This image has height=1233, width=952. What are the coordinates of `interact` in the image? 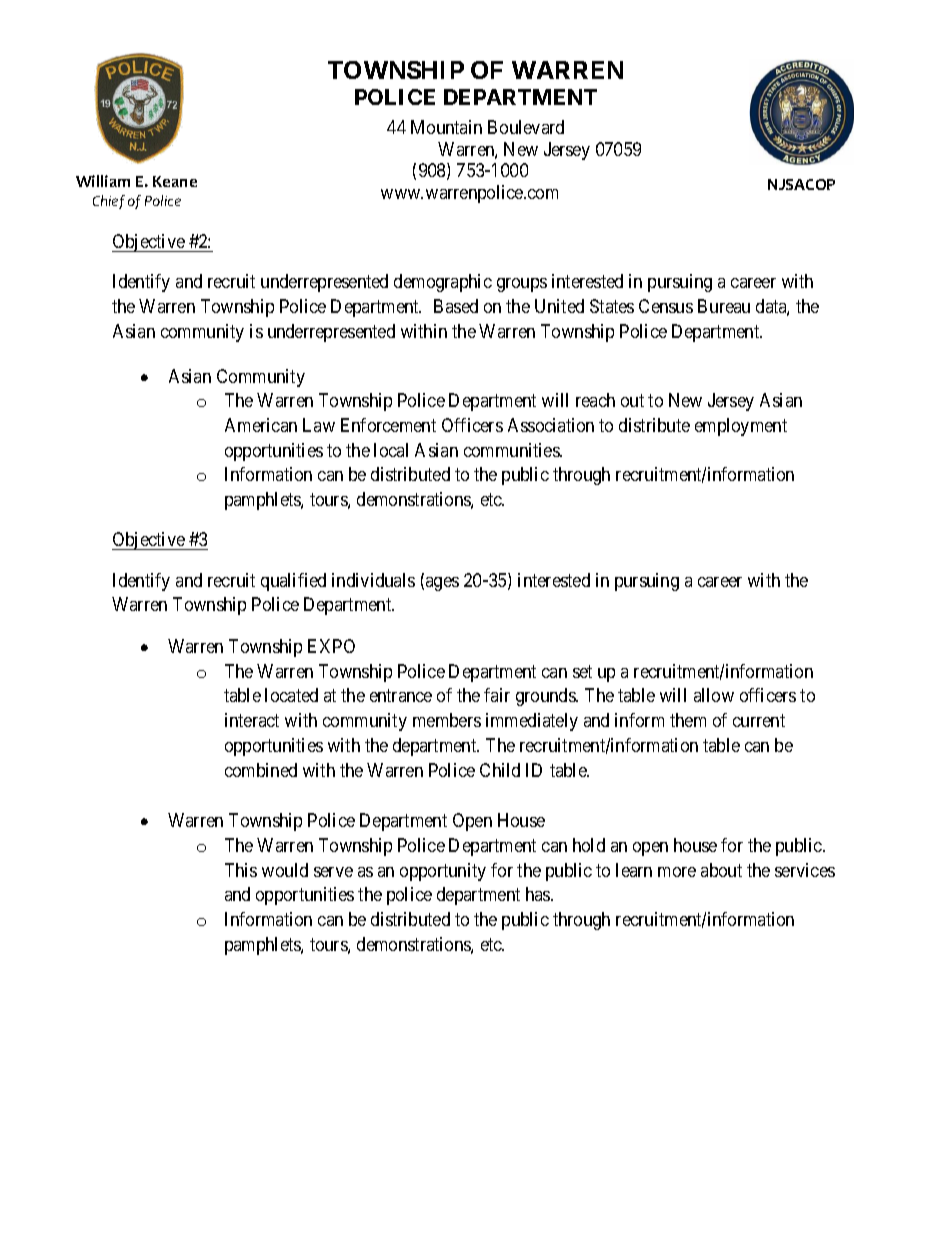 It's located at (252, 720).
